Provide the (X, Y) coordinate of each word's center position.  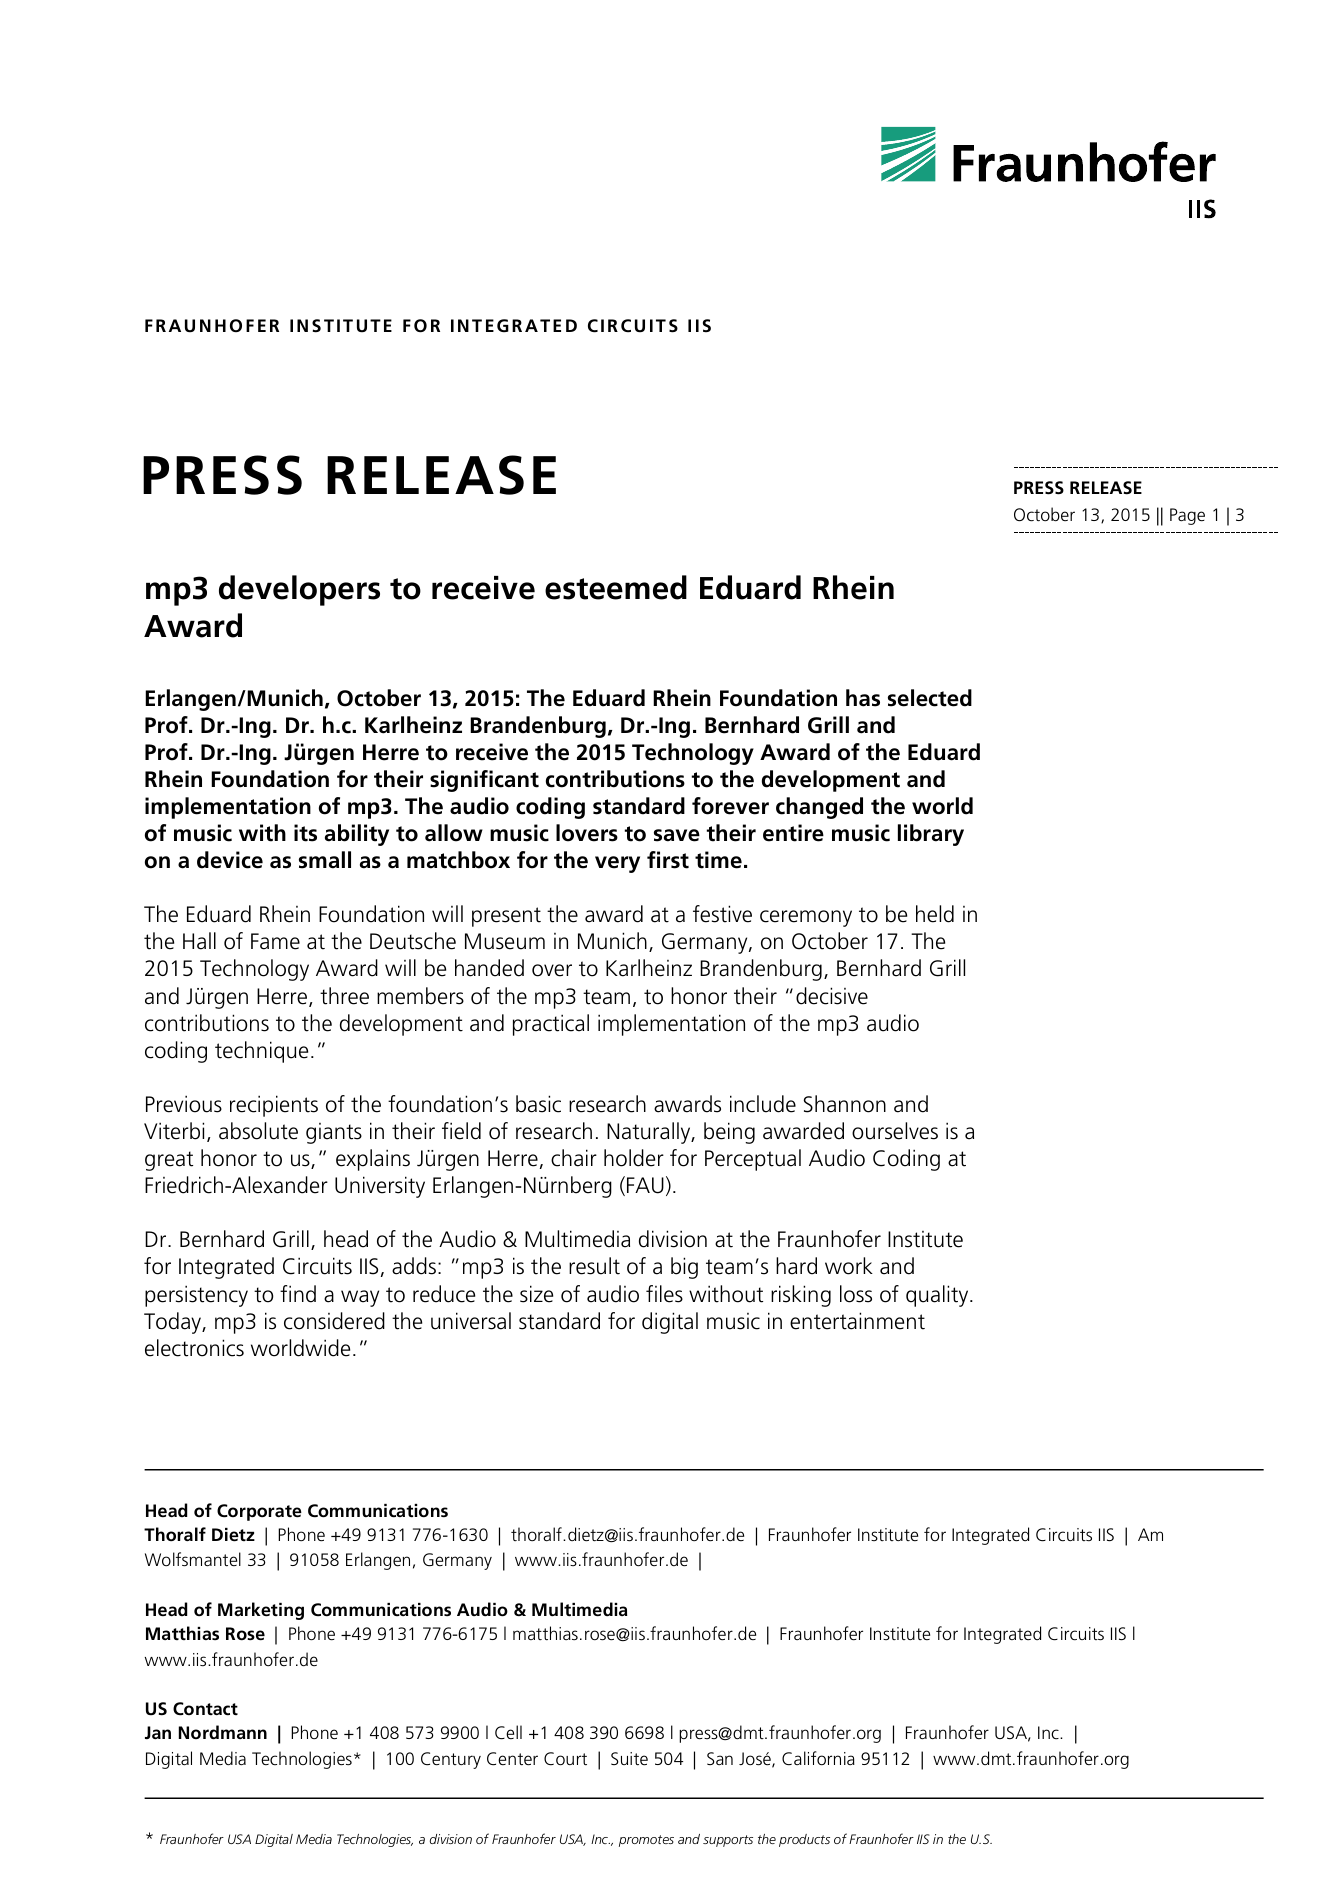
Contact (205, 1709)
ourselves (895, 1131)
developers (299, 590)
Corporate (259, 1512)
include (763, 1104)
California (818, 1758)
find (298, 1294)
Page (1187, 516)
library (931, 835)
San (720, 1758)
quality (938, 1296)
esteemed (616, 587)
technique (261, 1052)
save (677, 835)
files (664, 1294)
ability (357, 835)
